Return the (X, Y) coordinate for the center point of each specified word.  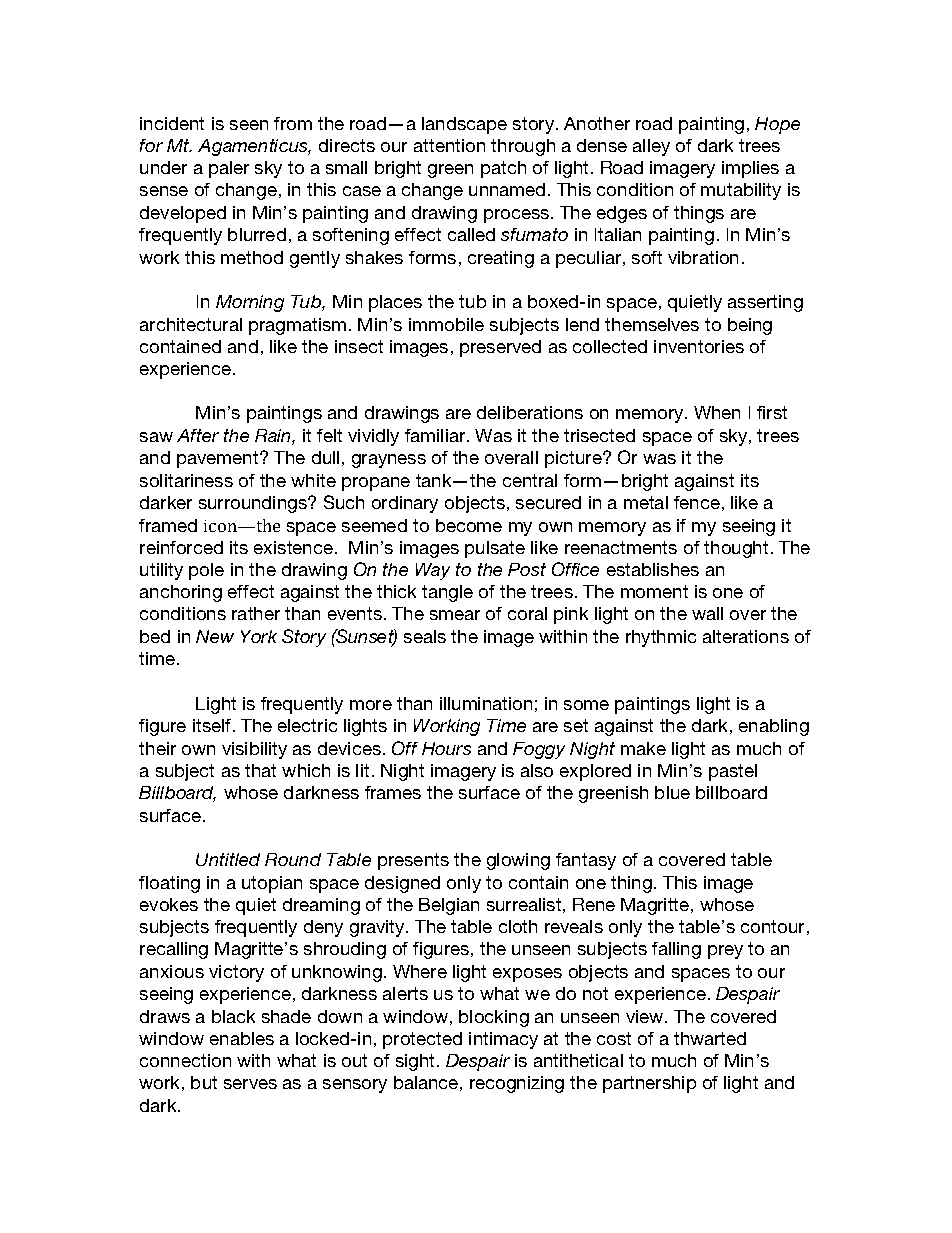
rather (256, 613)
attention (449, 145)
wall (707, 613)
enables (242, 1038)
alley (651, 147)
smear (455, 615)
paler (229, 169)
